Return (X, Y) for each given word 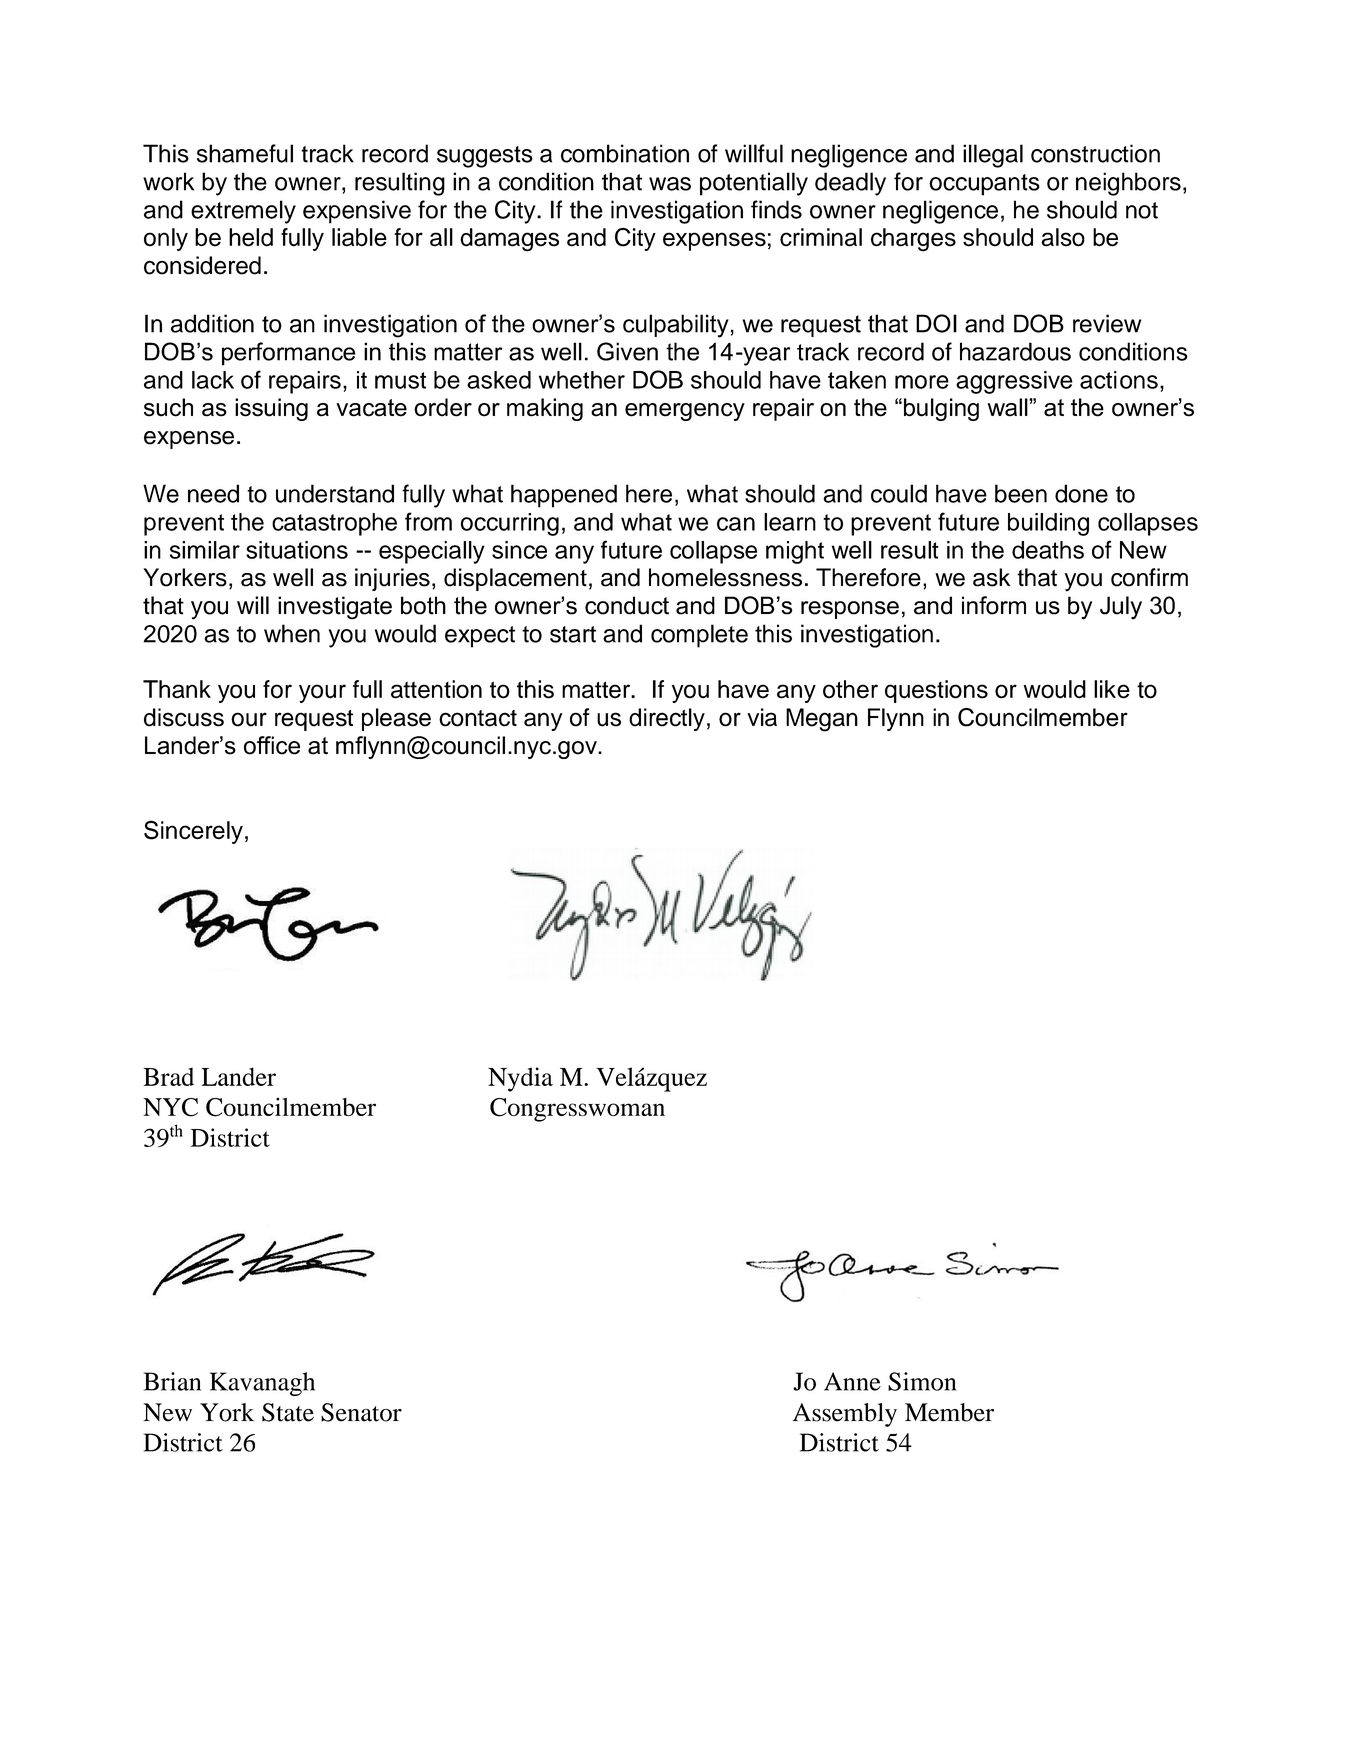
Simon (922, 1381)
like (1112, 689)
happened (564, 496)
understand (335, 493)
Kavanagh (262, 1384)
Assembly (845, 1415)
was (670, 184)
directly (667, 719)
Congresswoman (577, 1110)
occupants (984, 185)
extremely (243, 212)
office (272, 745)
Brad (168, 1076)
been (1021, 493)
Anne (852, 1381)
